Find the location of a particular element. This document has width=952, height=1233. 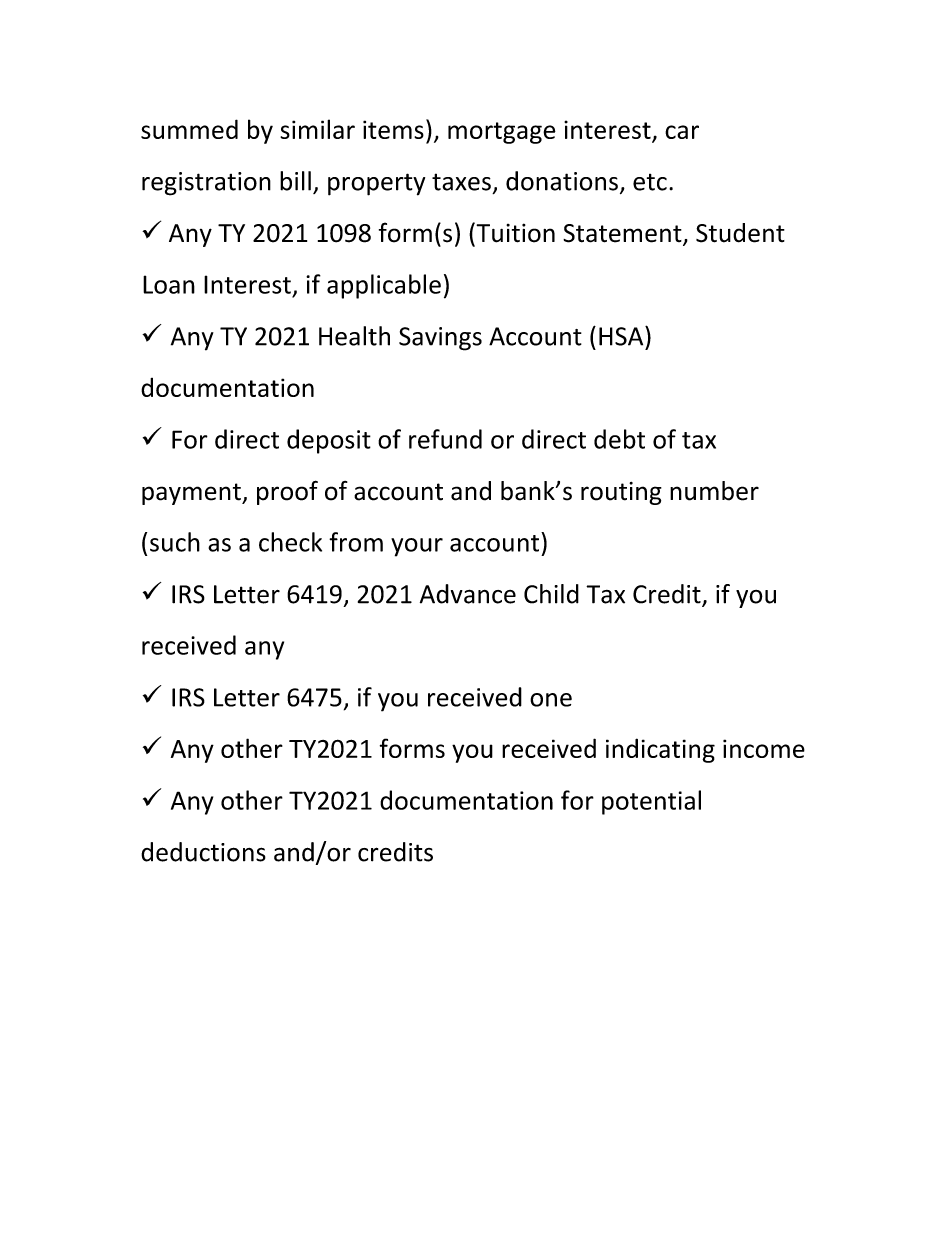

deductions is located at coordinates (203, 852).
